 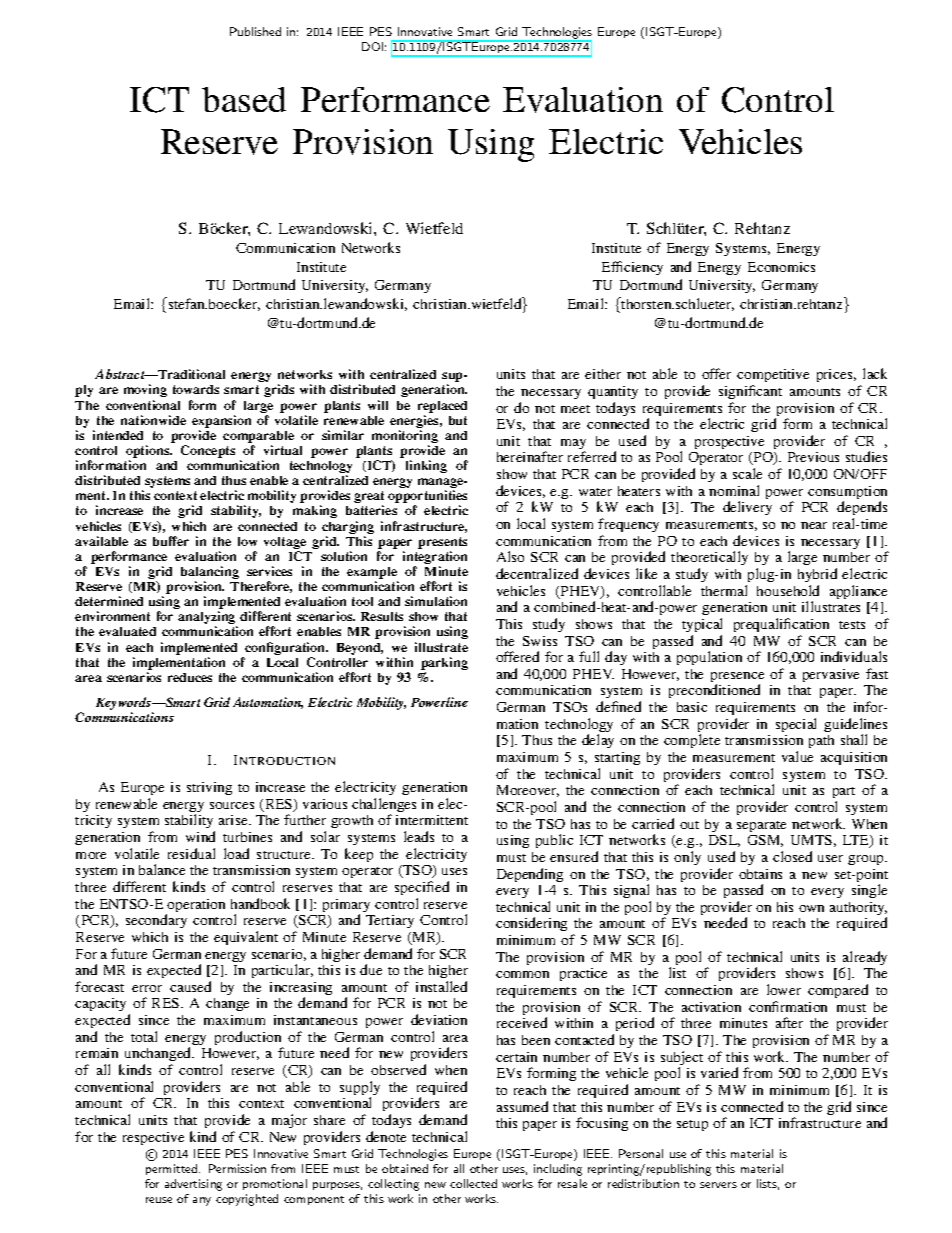 I want to click on based, so click(x=244, y=99).
